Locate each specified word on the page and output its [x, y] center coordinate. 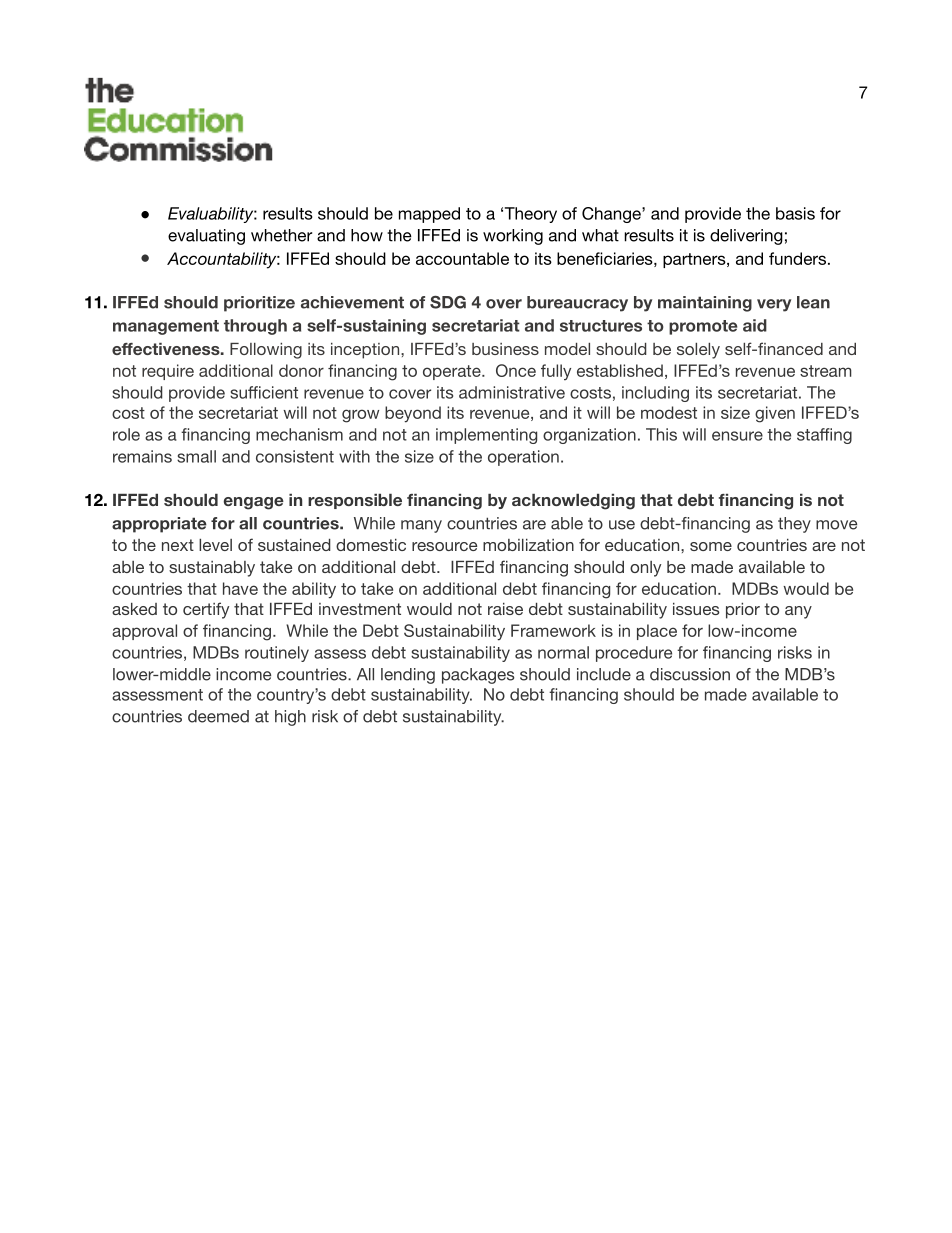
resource [444, 546]
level [215, 545]
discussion [690, 674]
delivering [746, 237]
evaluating [206, 237]
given [775, 414]
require [168, 372]
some [711, 546]
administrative [512, 392]
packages [478, 676]
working [513, 237]
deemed [218, 716]
